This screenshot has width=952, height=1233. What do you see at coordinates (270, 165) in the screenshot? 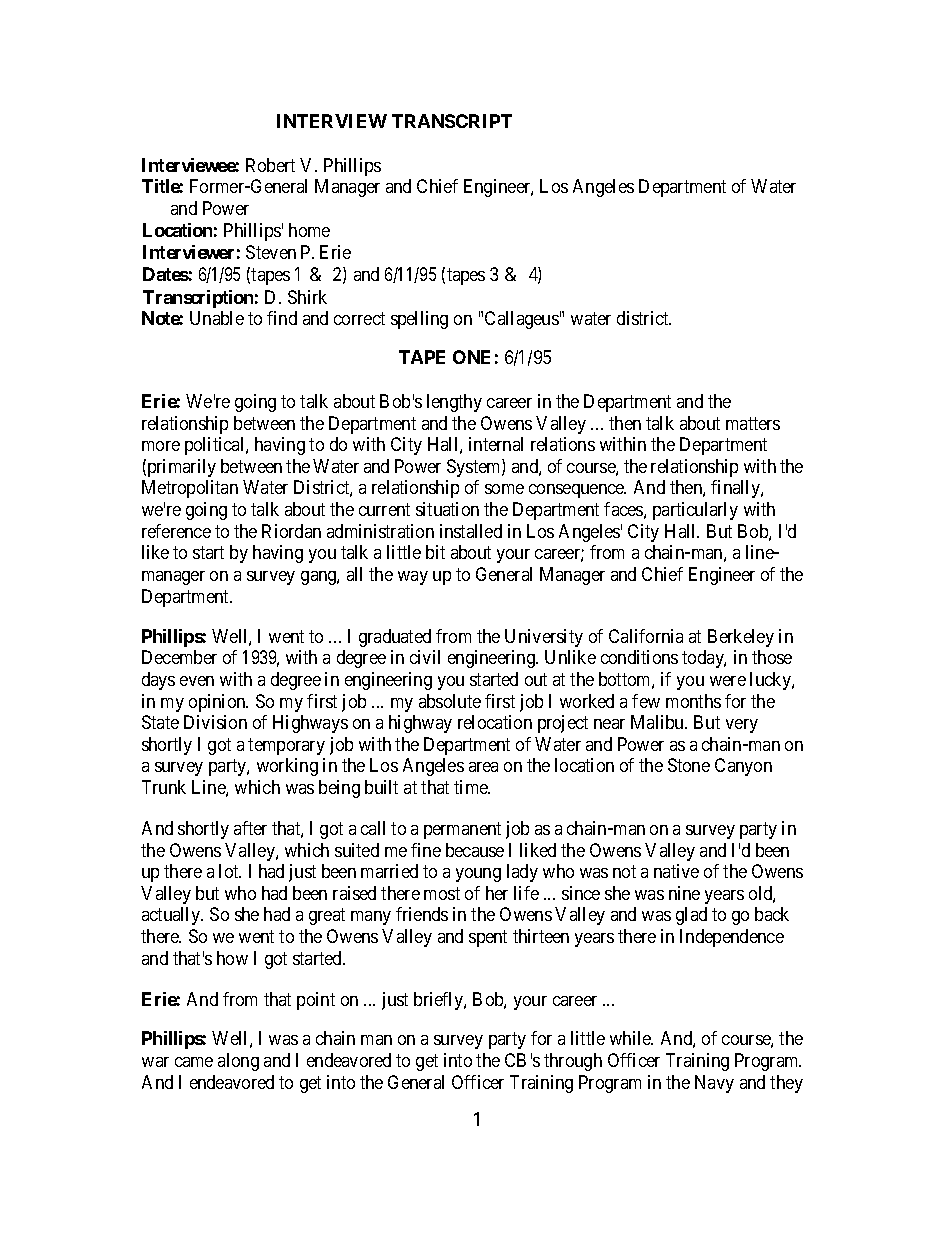
I see `Robert` at bounding box center [270, 165].
